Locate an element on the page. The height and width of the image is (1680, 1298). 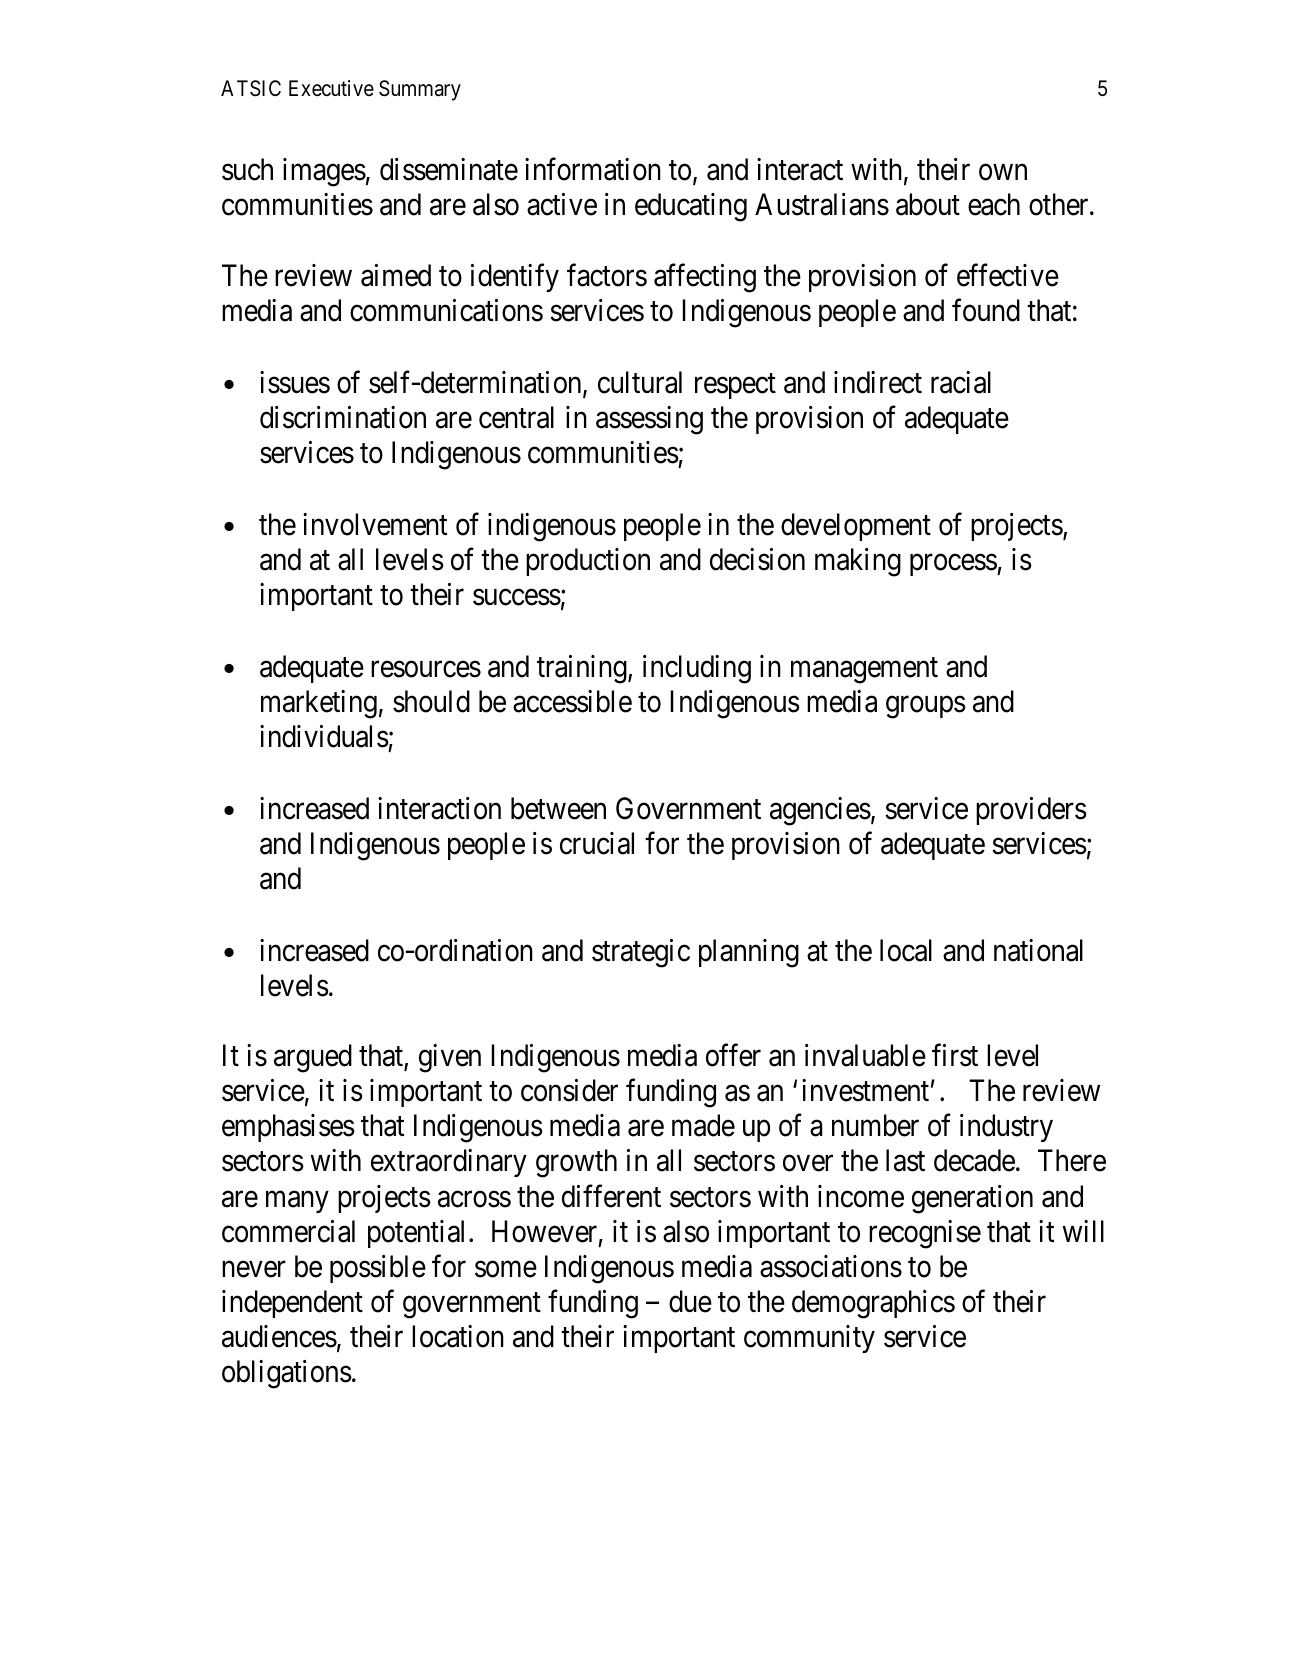
due is located at coordinates (690, 1301).
